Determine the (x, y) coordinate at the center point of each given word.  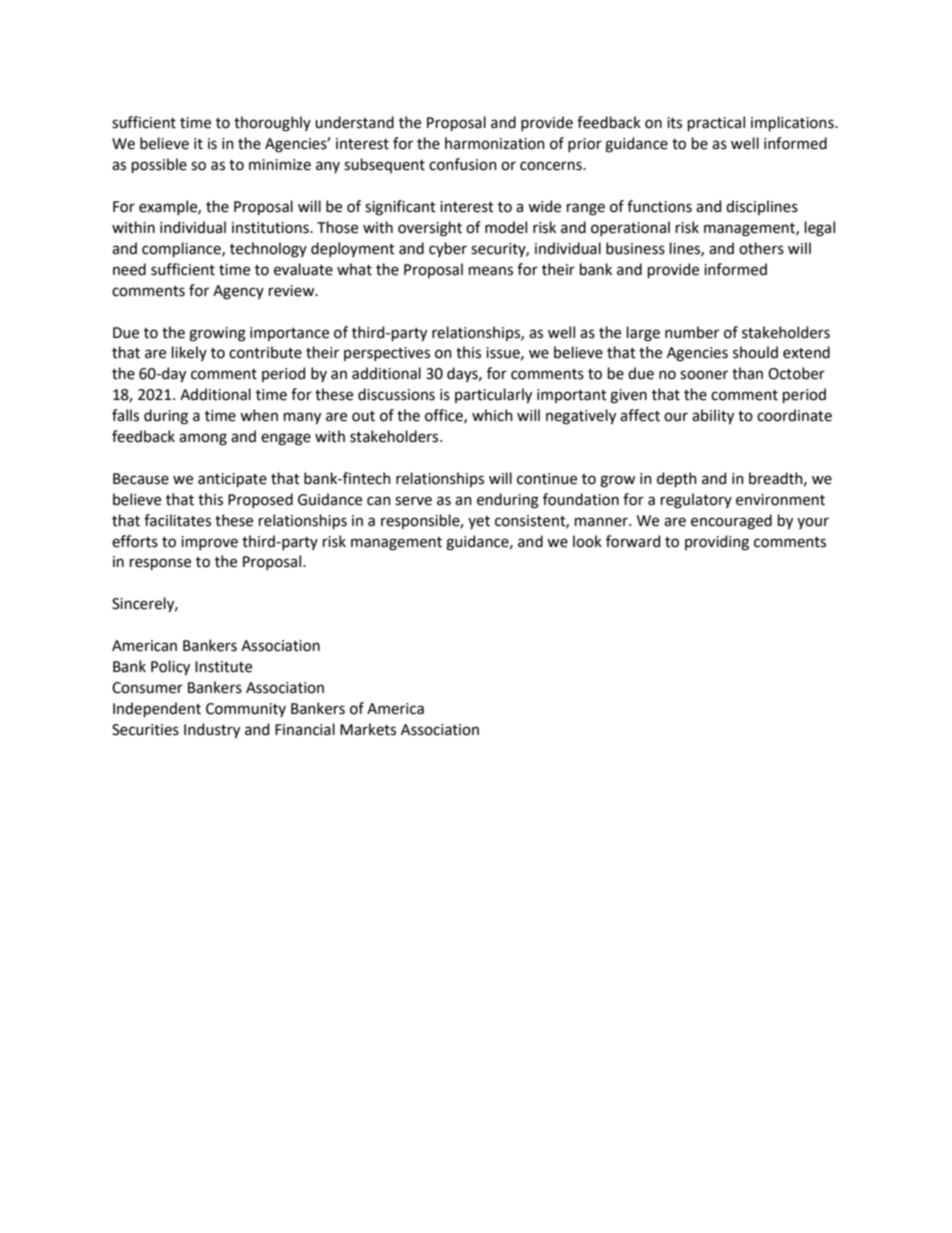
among (203, 439)
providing (717, 543)
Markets (368, 729)
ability (713, 416)
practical (716, 123)
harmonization (495, 143)
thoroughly (272, 124)
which (492, 415)
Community (246, 710)
